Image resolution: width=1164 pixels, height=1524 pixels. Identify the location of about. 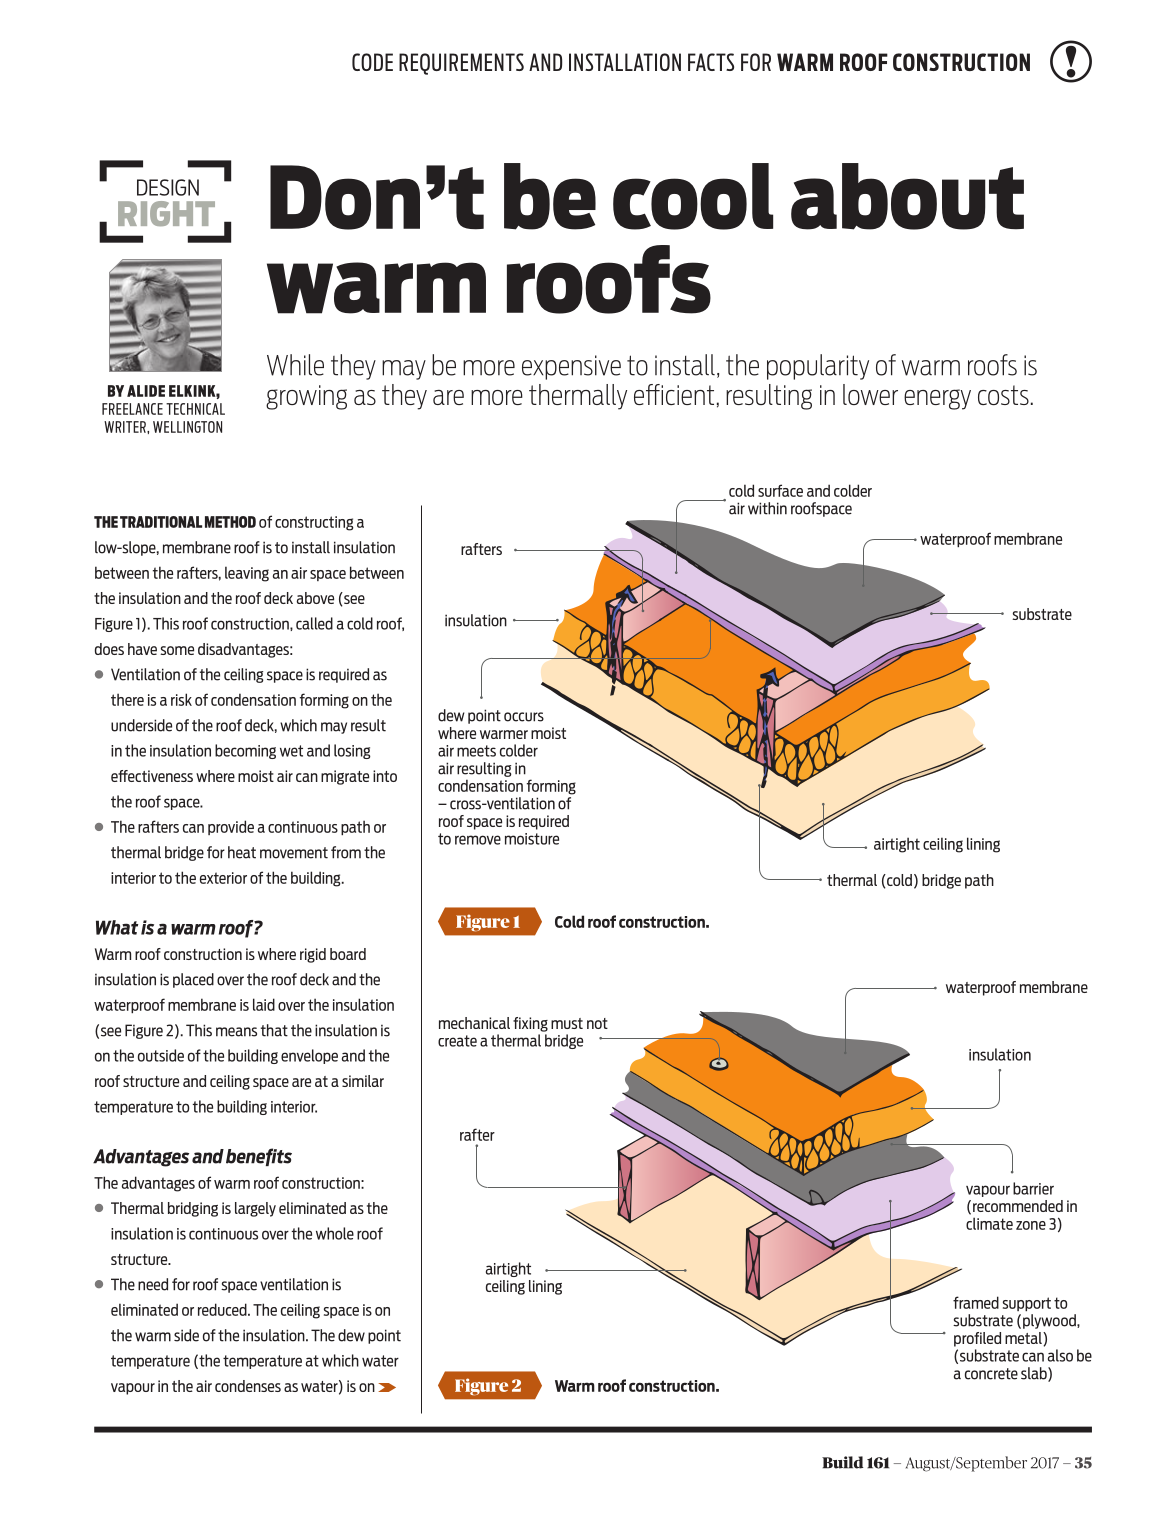
(907, 196).
